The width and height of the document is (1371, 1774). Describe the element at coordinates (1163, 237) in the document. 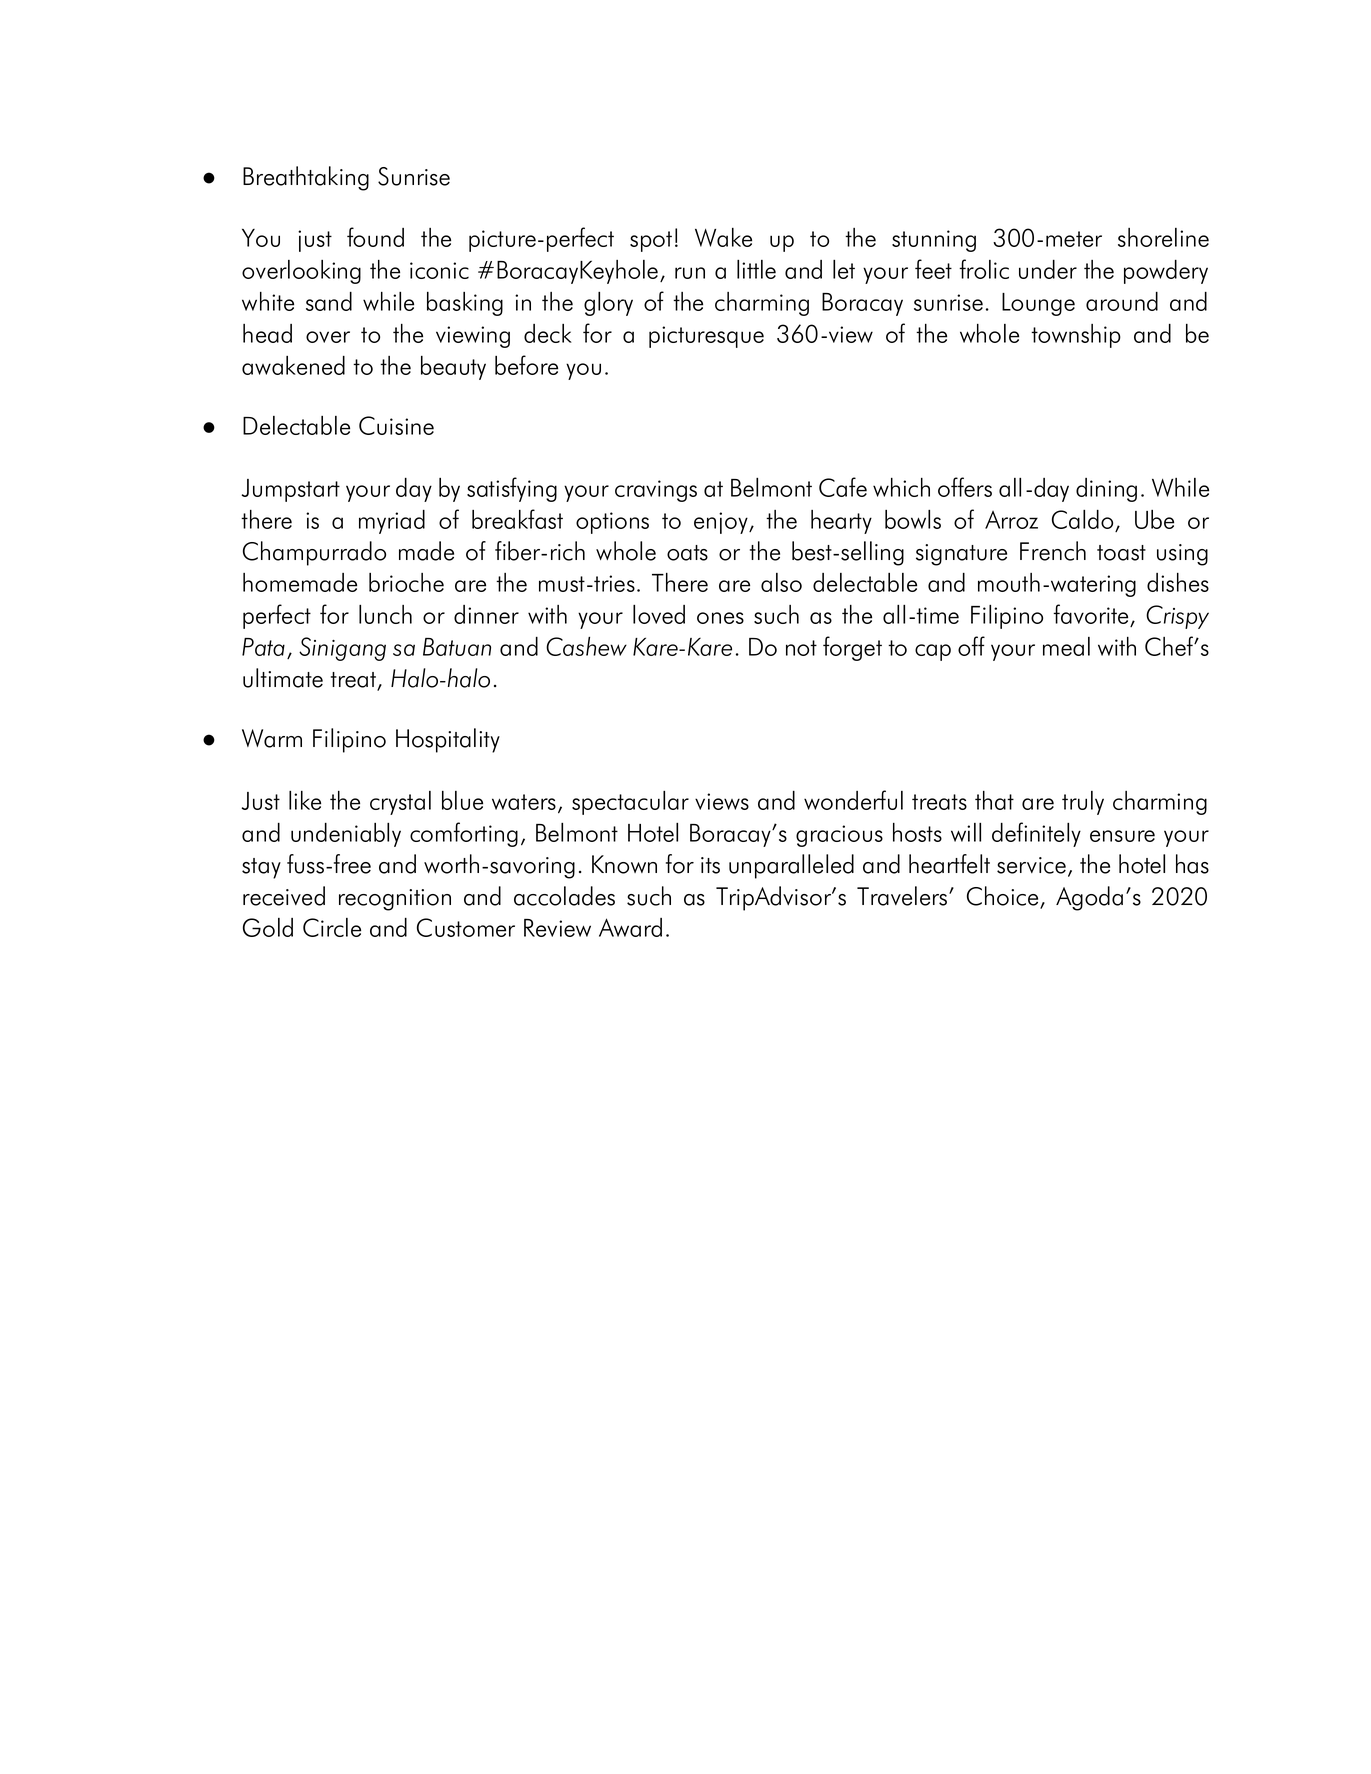

I see `shoreline` at that location.
